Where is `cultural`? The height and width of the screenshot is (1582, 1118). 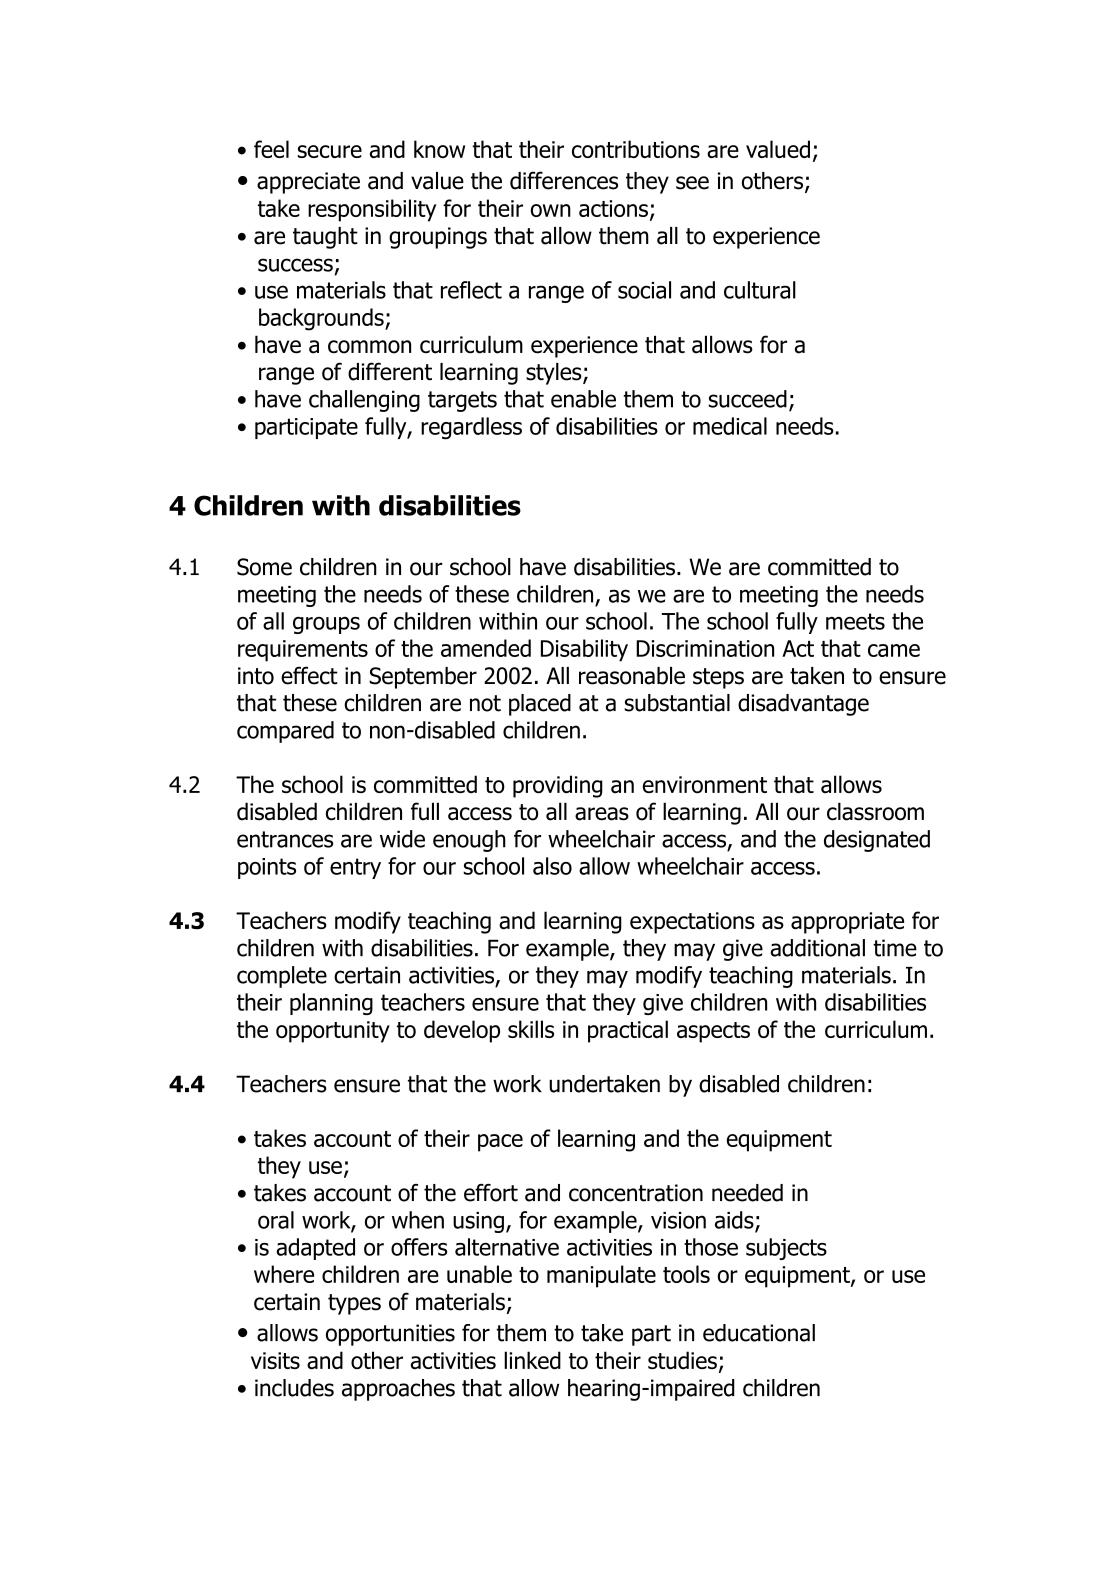
cultural is located at coordinates (760, 290).
